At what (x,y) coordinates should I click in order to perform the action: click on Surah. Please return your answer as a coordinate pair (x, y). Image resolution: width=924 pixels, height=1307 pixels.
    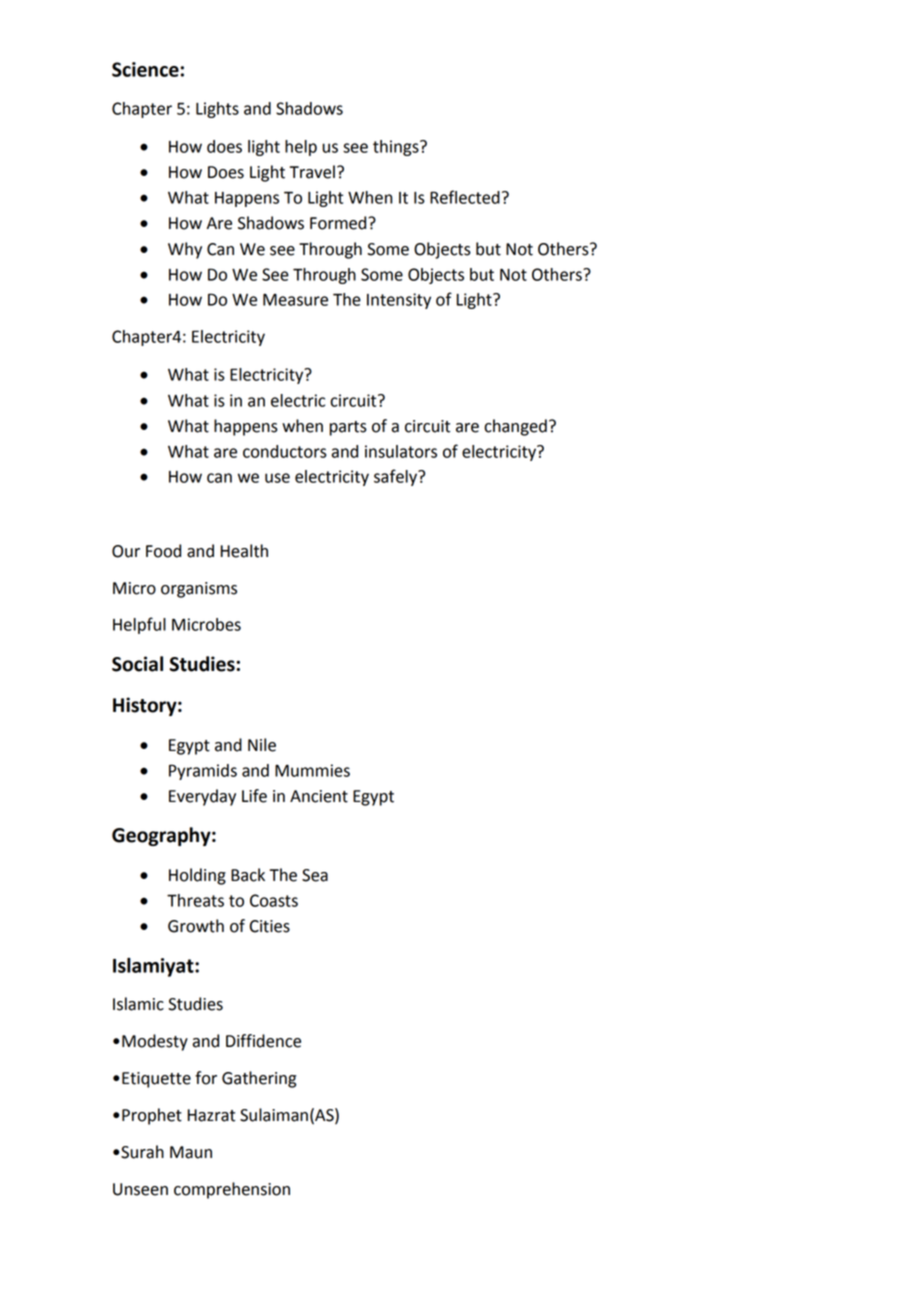
    Looking at the image, I should click on (141, 1152).
